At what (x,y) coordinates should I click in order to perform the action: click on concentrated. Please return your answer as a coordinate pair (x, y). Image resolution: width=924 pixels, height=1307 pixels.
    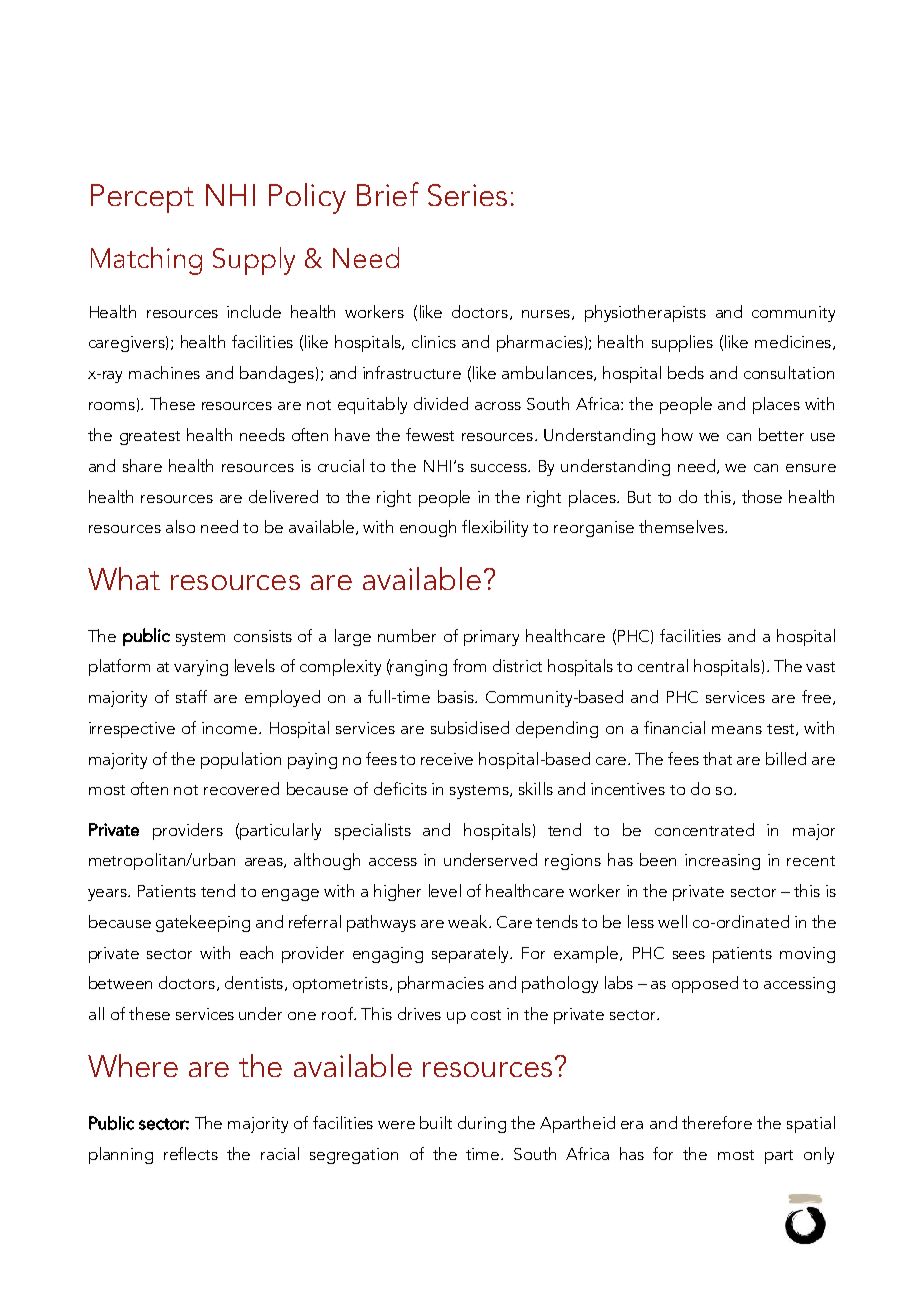
    Looking at the image, I should click on (704, 829).
